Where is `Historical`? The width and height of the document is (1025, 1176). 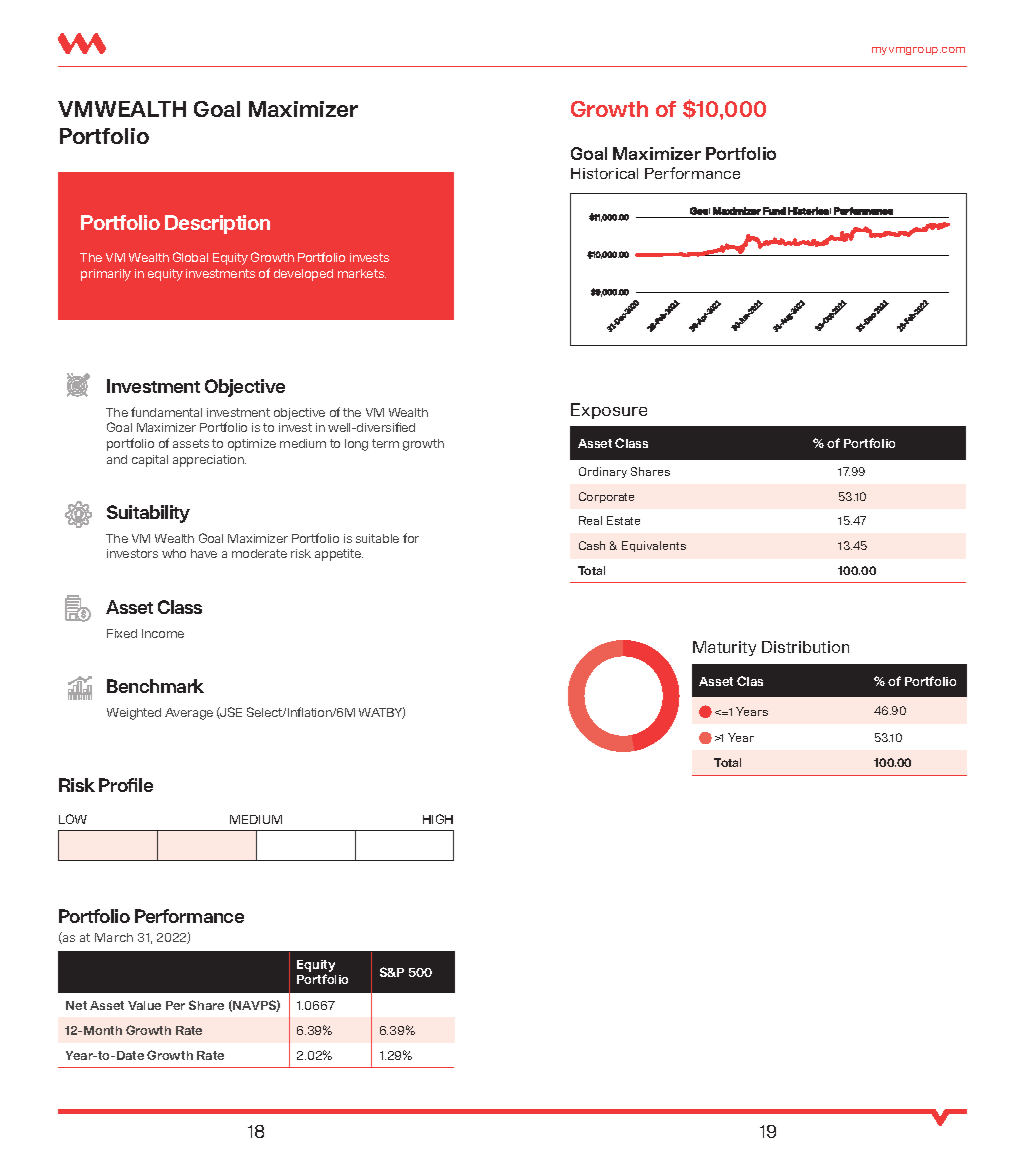 Historical is located at coordinates (604, 173).
